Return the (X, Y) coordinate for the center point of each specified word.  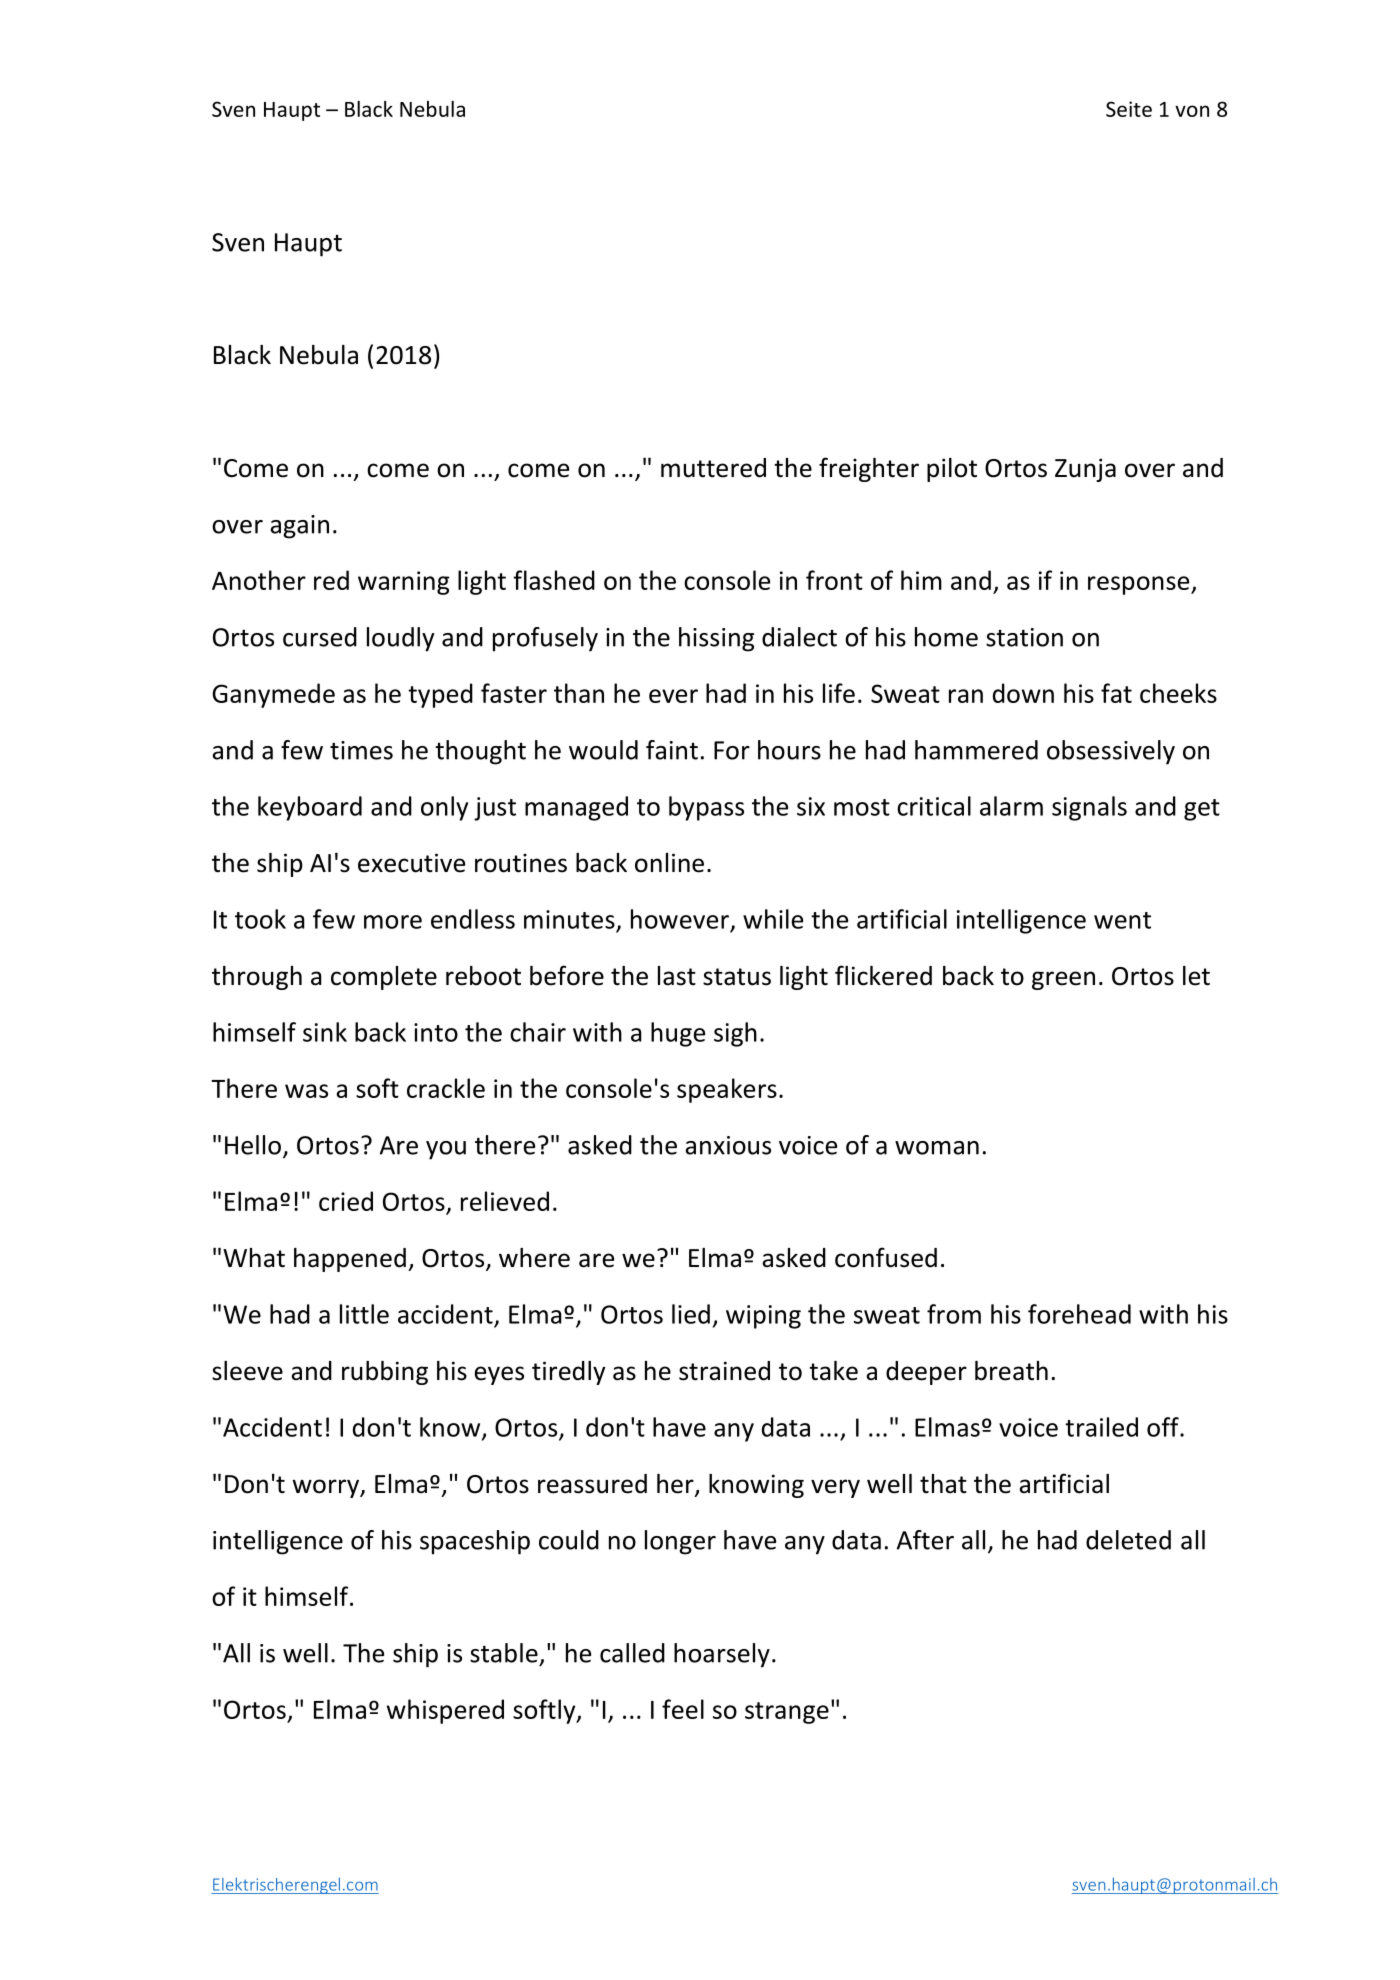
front (834, 580)
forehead (1079, 1314)
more (393, 922)
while (773, 919)
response (1140, 585)
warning (403, 583)
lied (691, 1314)
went (1122, 920)
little (364, 1314)
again (299, 527)
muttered (713, 468)
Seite (1129, 109)
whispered (445, 1711)
